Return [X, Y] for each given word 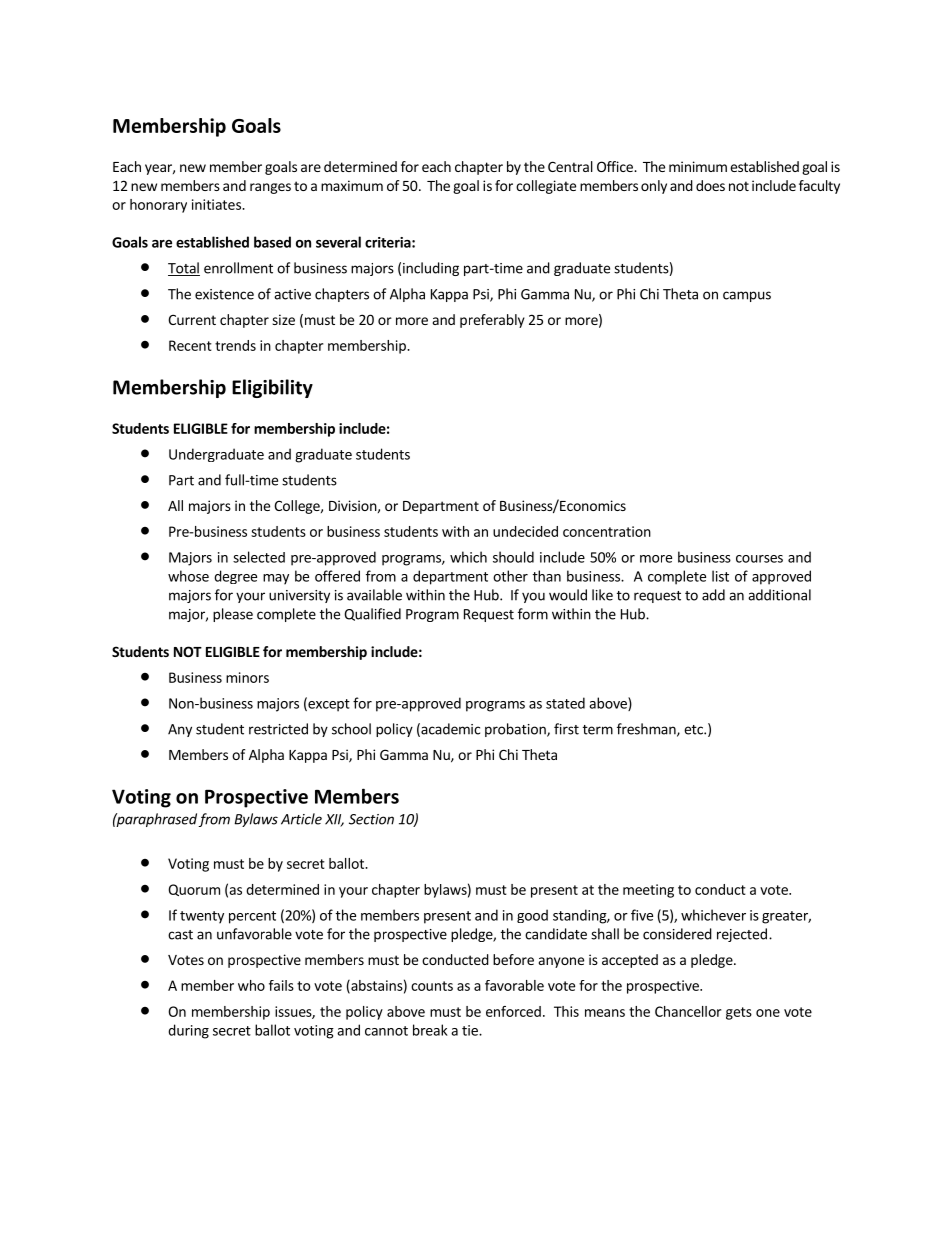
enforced [513, 1011]
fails [281, 985]
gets [739, 1013]
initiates [217, 204]
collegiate [546, 187]
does [710, 185]
